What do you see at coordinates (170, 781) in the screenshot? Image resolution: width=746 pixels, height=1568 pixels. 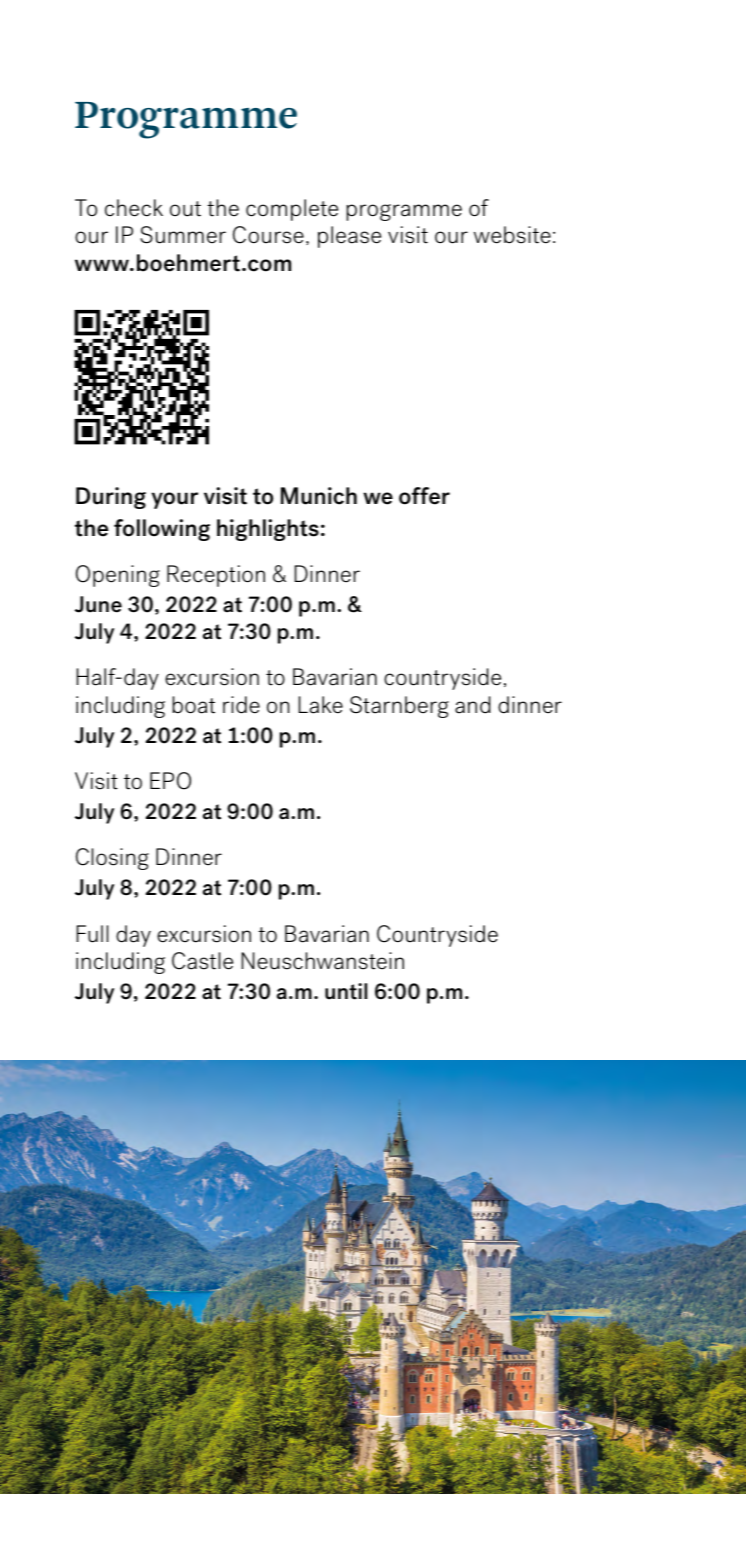 I see `EPO` at bounding box center [170, 781].
